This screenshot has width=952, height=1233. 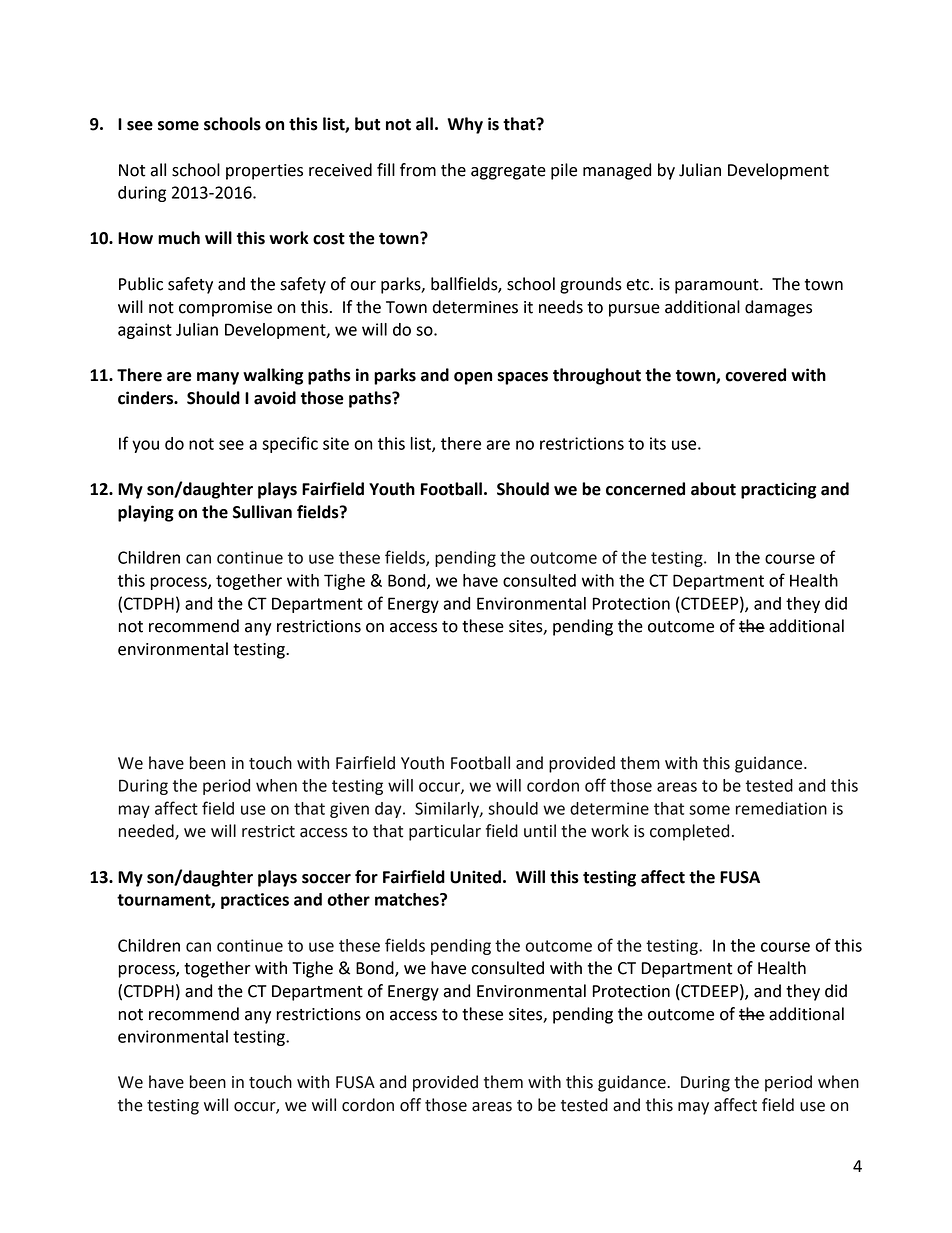 What do you see at coordinates (225, 309) in the screenshot?
I see `compromise` at bounding box center [225, 309].
